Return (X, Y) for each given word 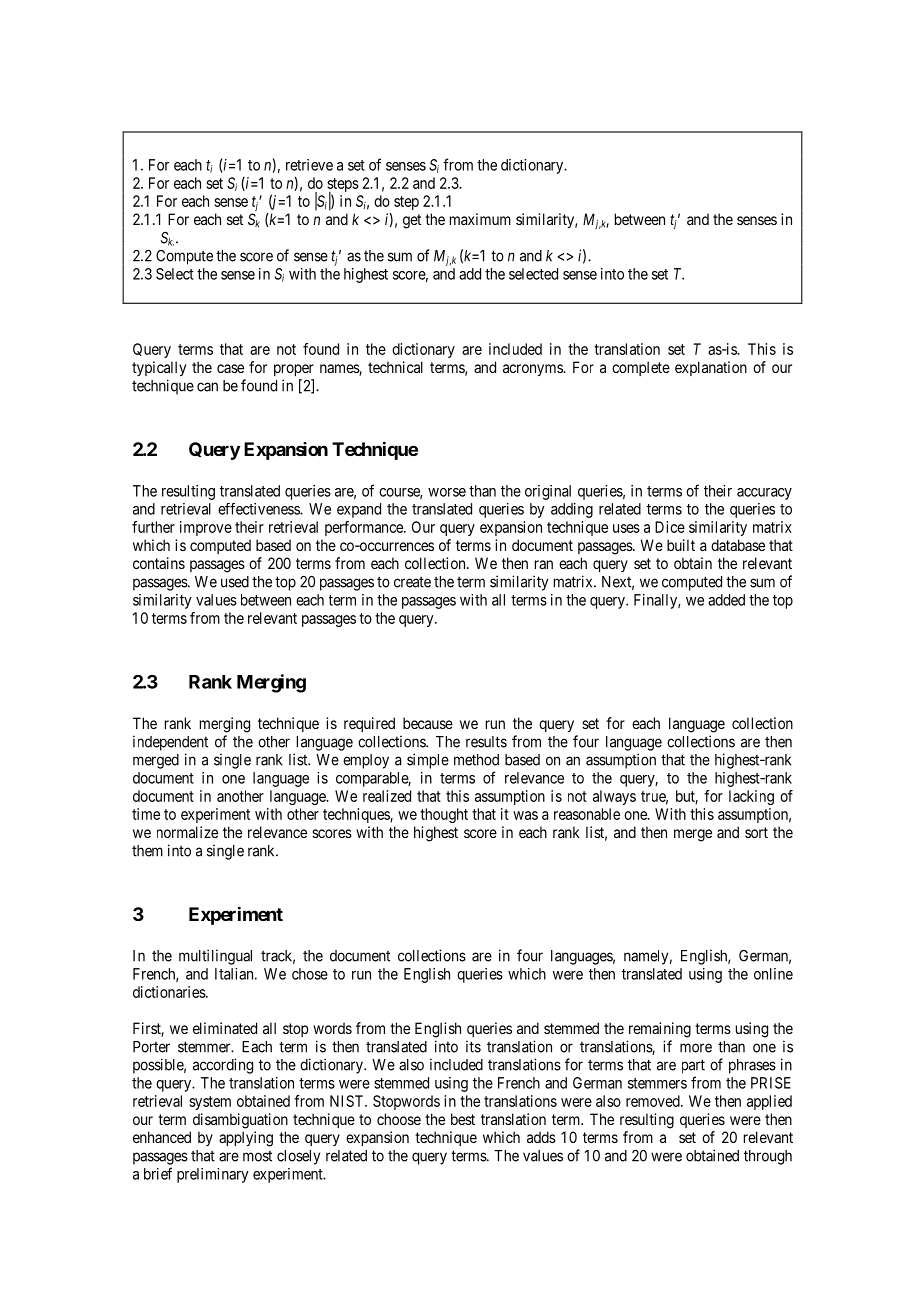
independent (170, 743)
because (428, 723)
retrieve (309, 165)
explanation (711, 368)
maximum (480, 219)
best (463, 1119)
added (726, 600)
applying (246, 1139)
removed (654, 1101)
